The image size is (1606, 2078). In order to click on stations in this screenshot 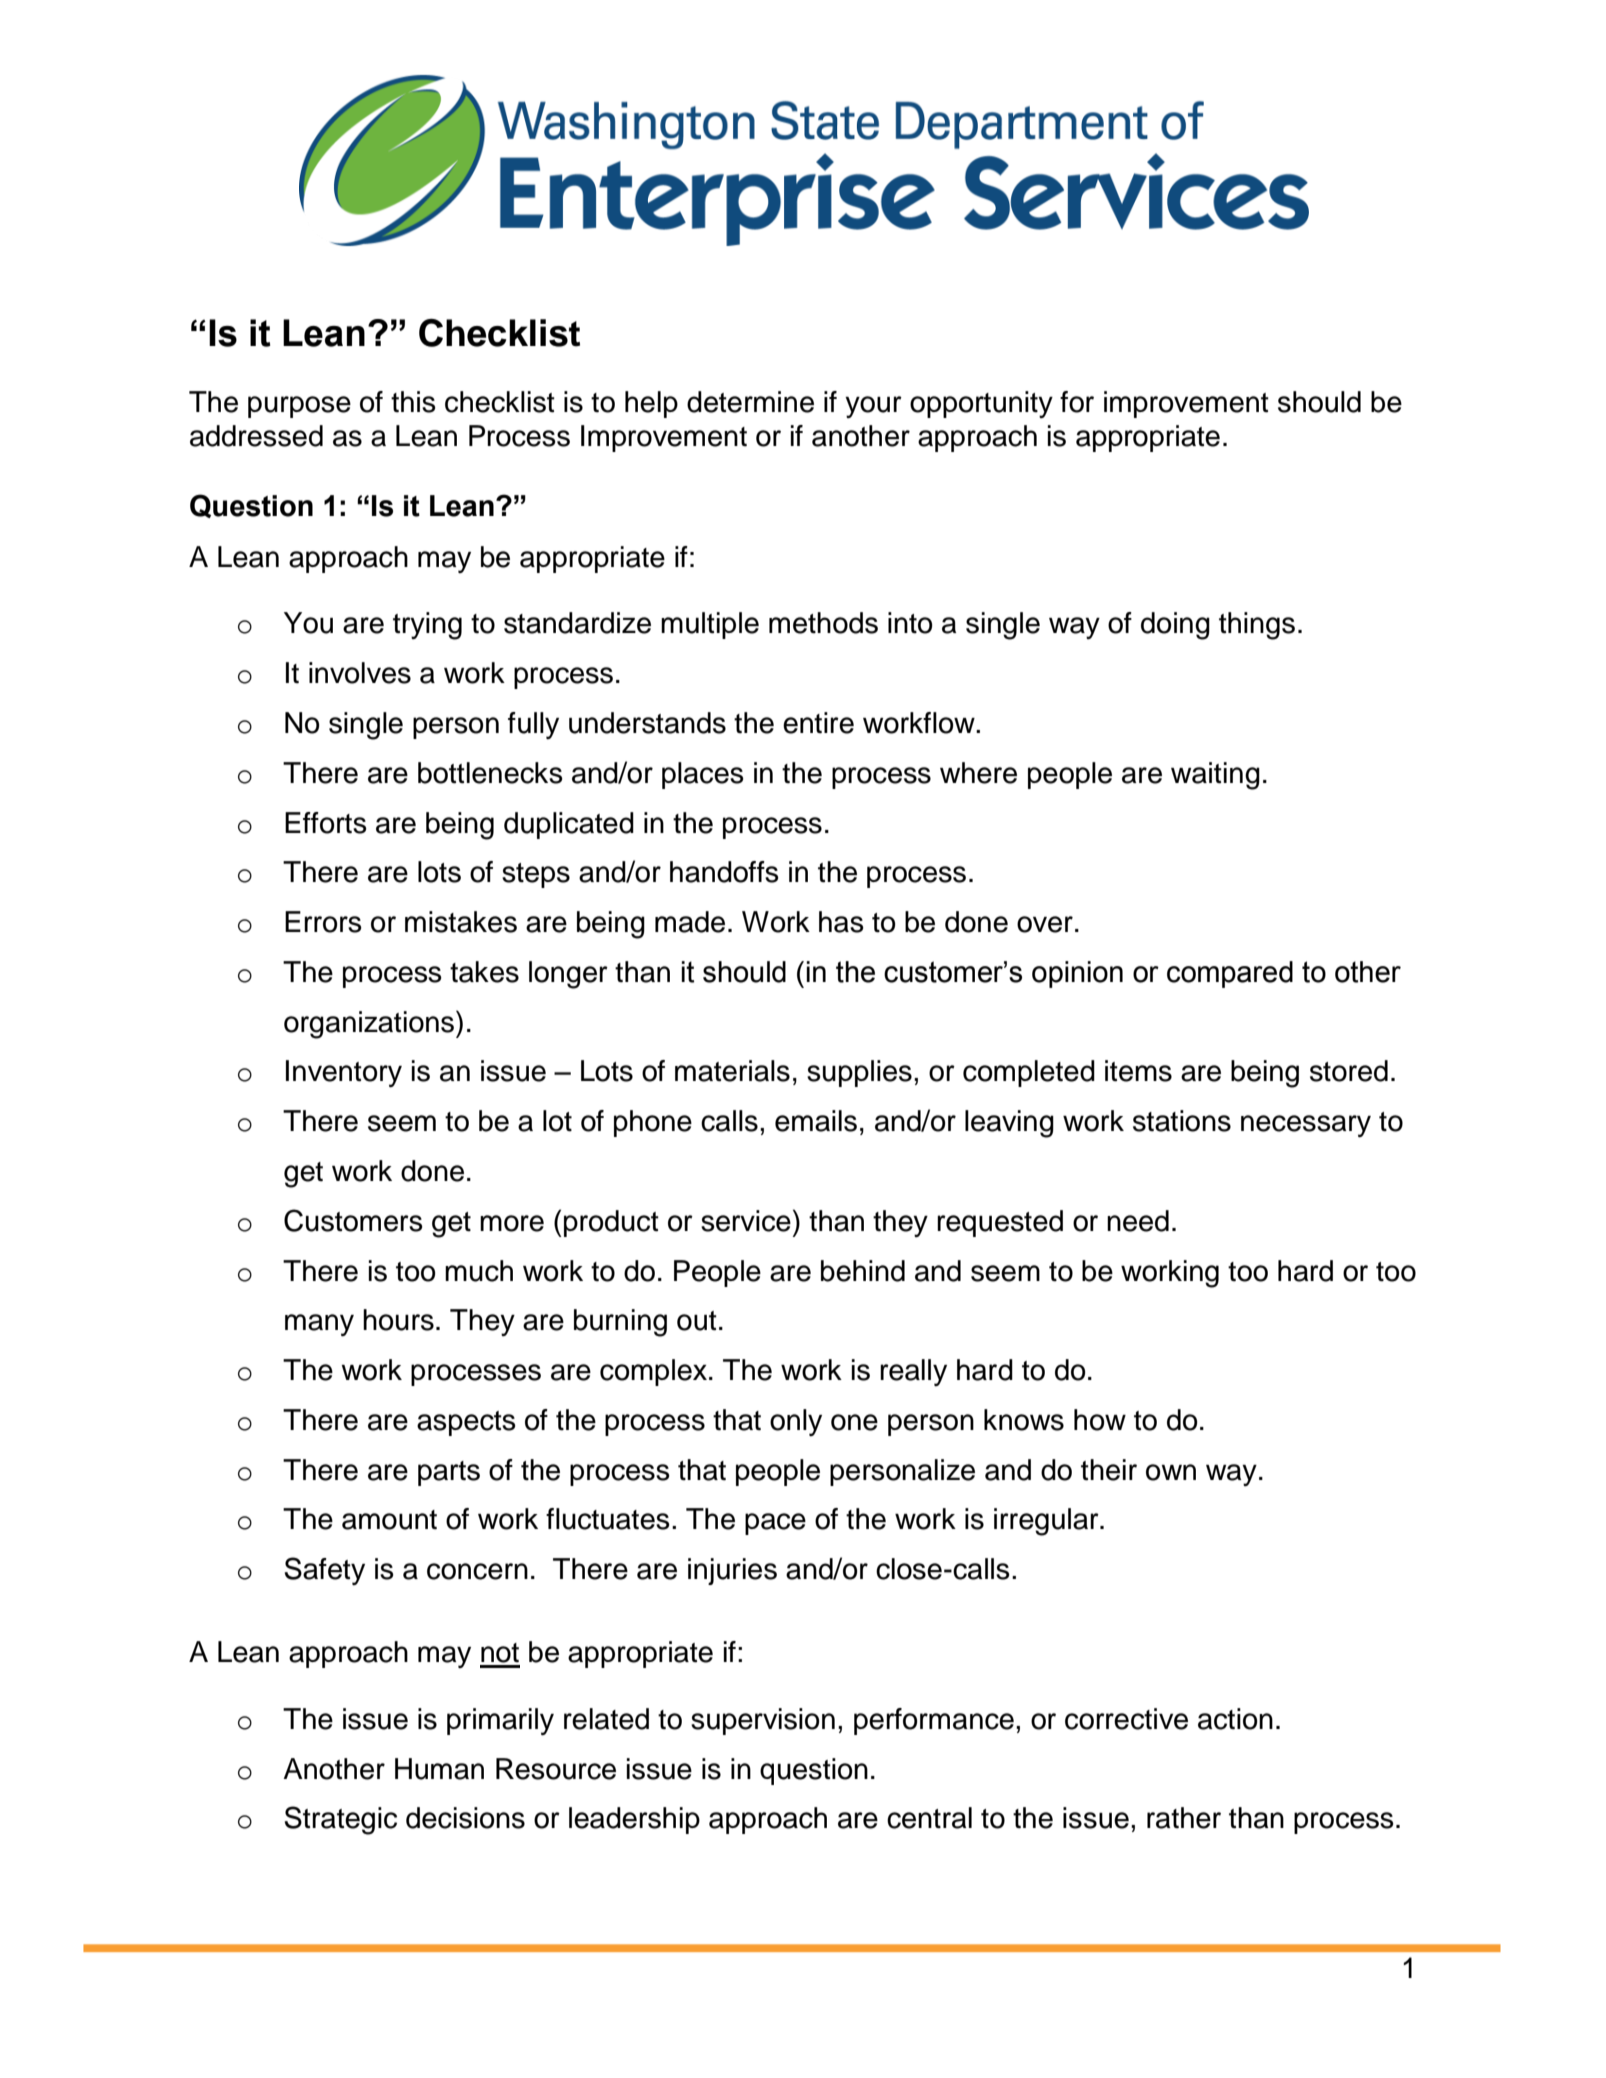, I will do `click(1182, 1121)`.
